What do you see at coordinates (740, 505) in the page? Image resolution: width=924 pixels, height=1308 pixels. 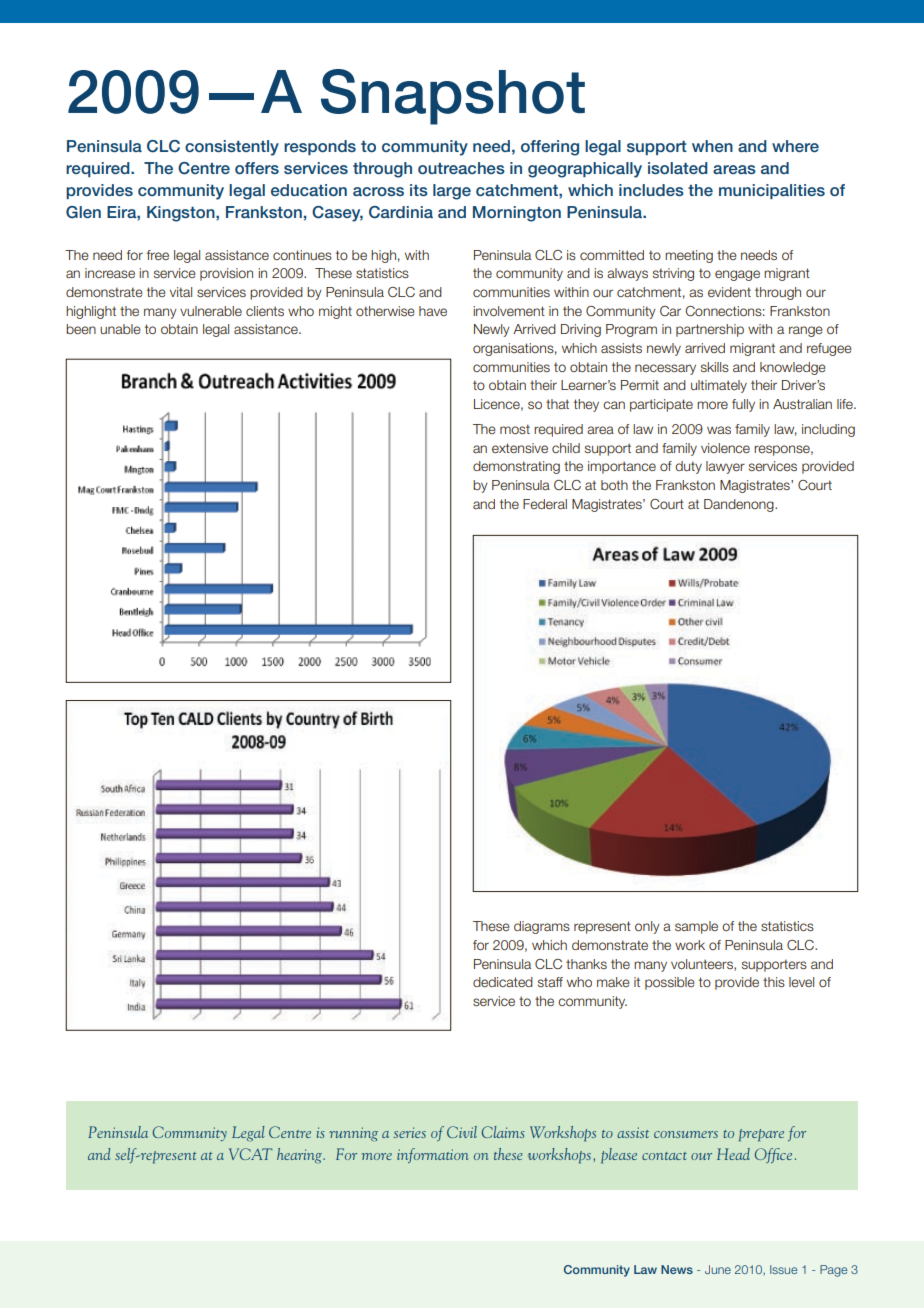 I see `Dandenong` at bounding box center [740, 505].
